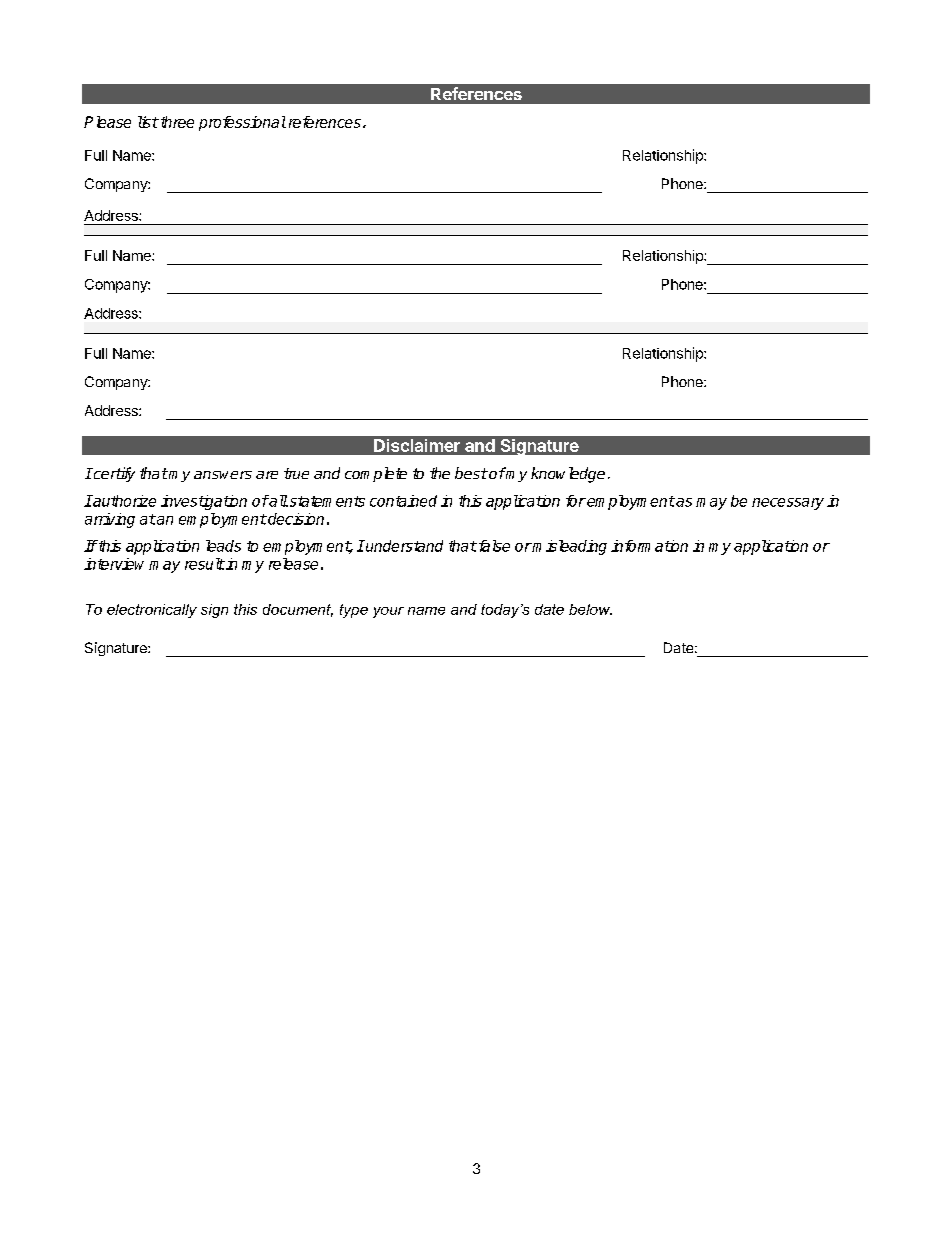 Image resolution: width=952 pixels, height=1233 pixels. I want to click on professional, so click(242, 123).
